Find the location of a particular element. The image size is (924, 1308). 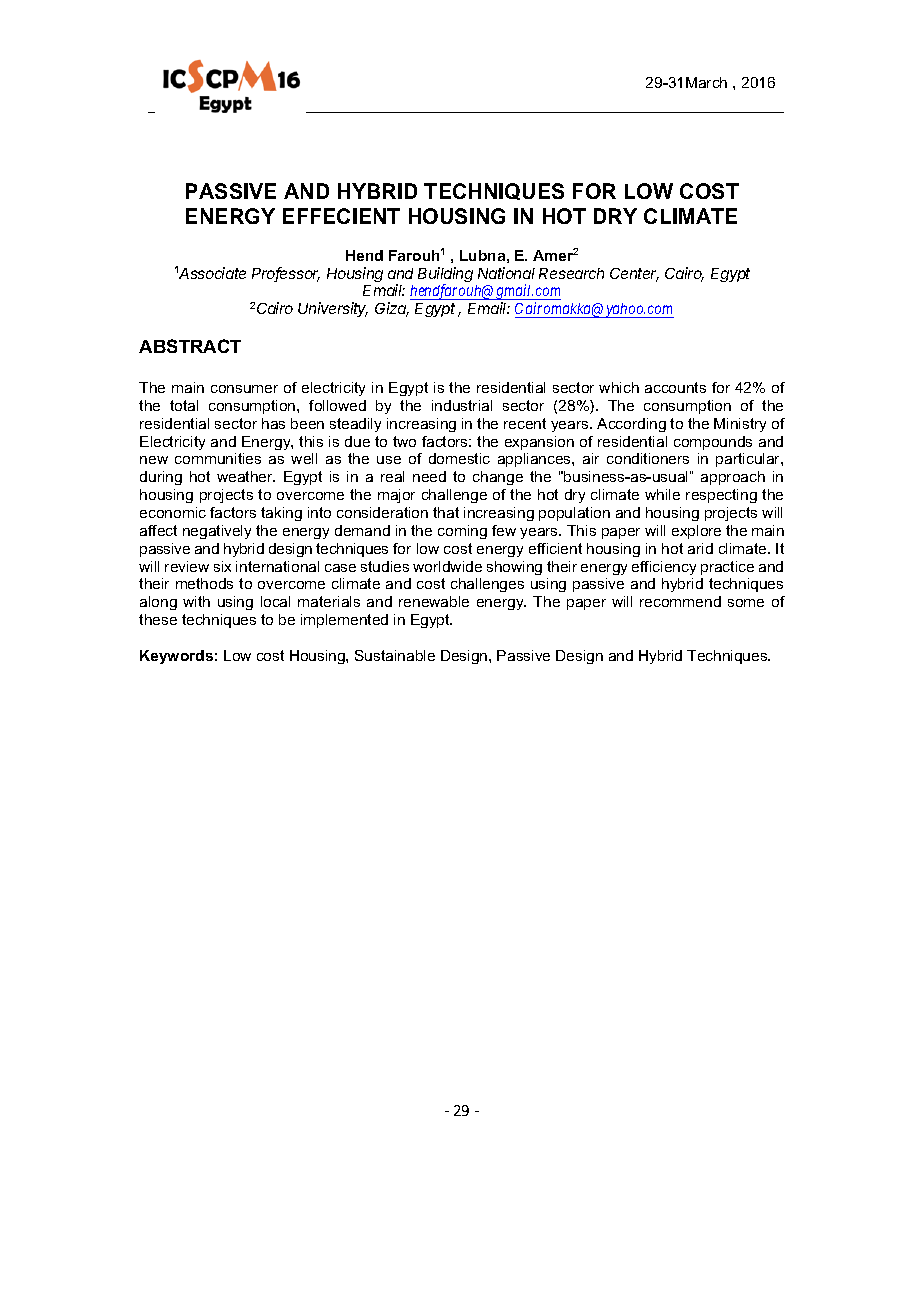

recommend is located at coordinates (680, 601).
